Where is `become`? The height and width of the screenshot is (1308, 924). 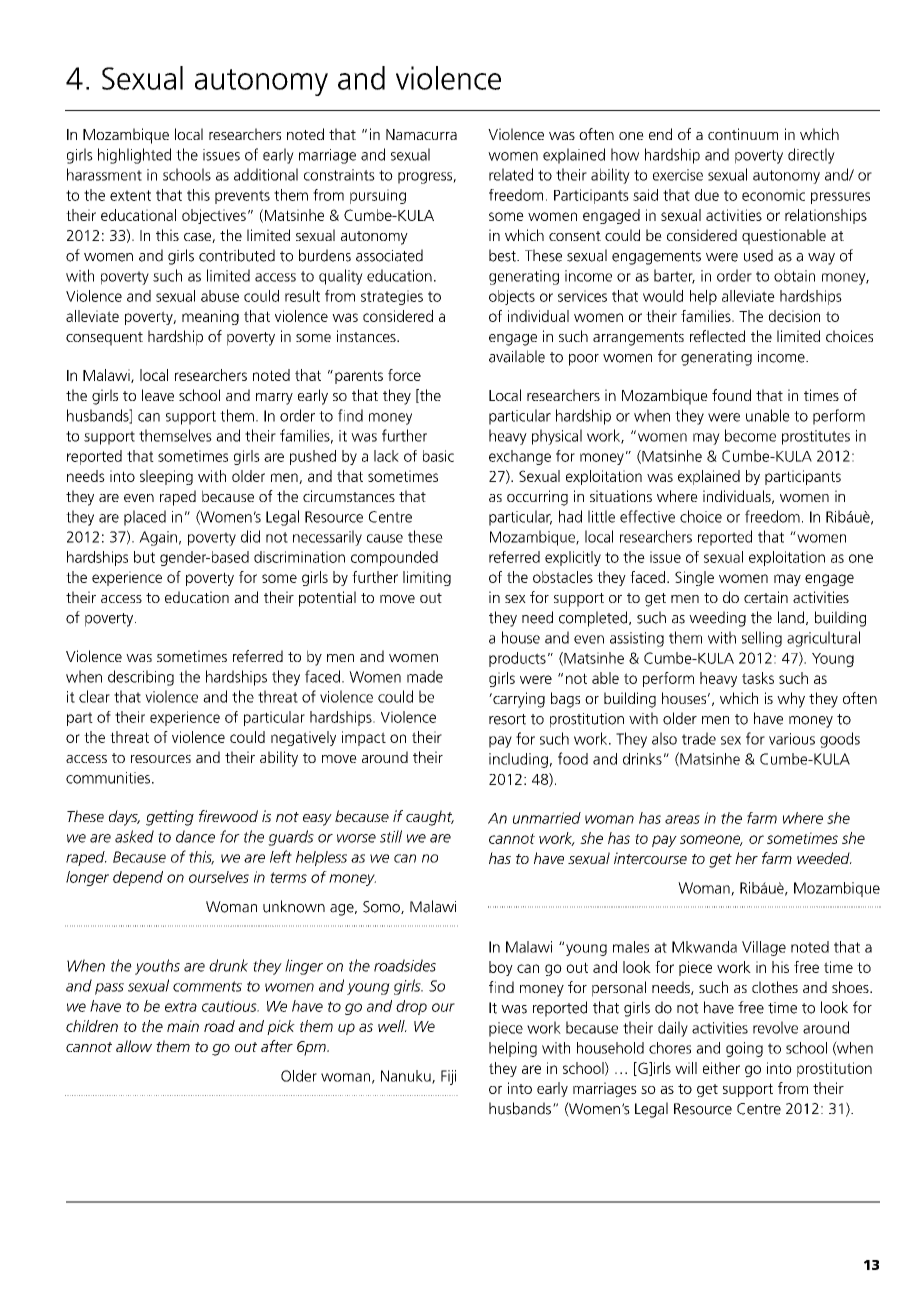
become is located at coordinates (750, 435).
